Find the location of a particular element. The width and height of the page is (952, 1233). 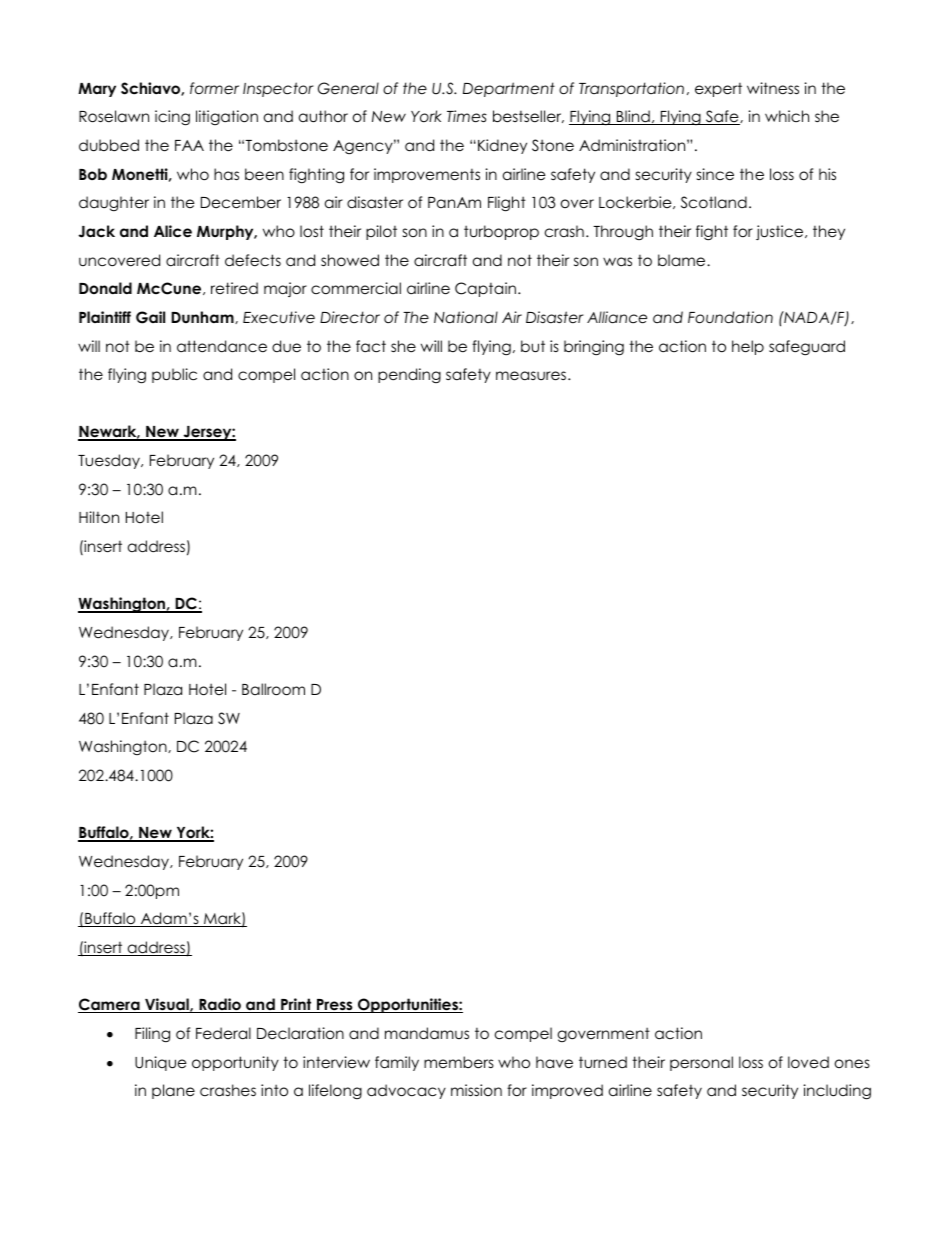

Ballroom is located at coordinates (273, 689).
